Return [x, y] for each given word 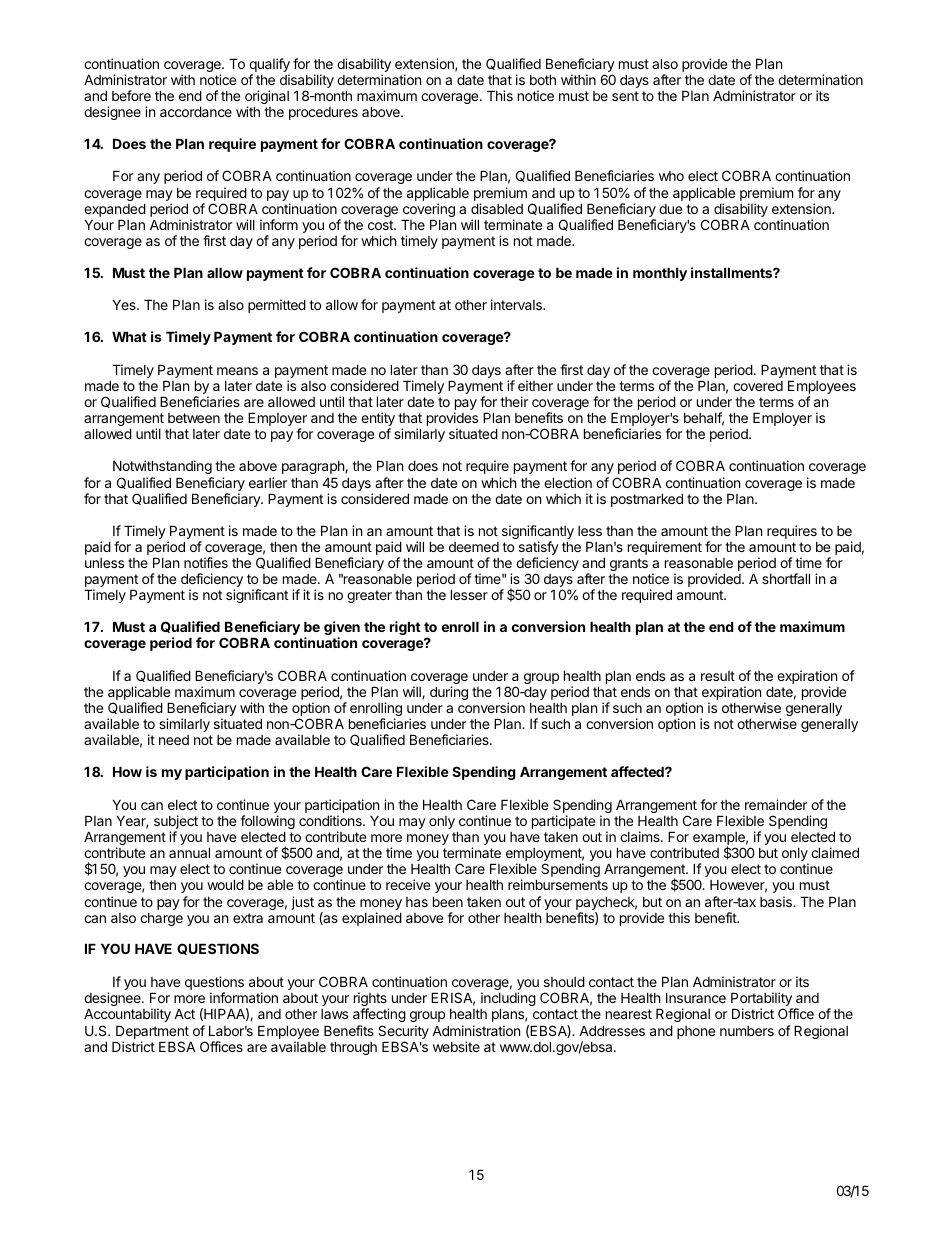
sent [625, 96]
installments [732, 272]
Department [152, 1032]
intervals [517, 304]
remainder [776, 804]
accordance [196, 111]
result [718, 676]
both [543, 79]
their [514, 401]
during [448, 694]
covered [758, 386]
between [194, 418]
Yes [125, 304]
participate [563, 822]
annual [189, 852]
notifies [206, 562]
